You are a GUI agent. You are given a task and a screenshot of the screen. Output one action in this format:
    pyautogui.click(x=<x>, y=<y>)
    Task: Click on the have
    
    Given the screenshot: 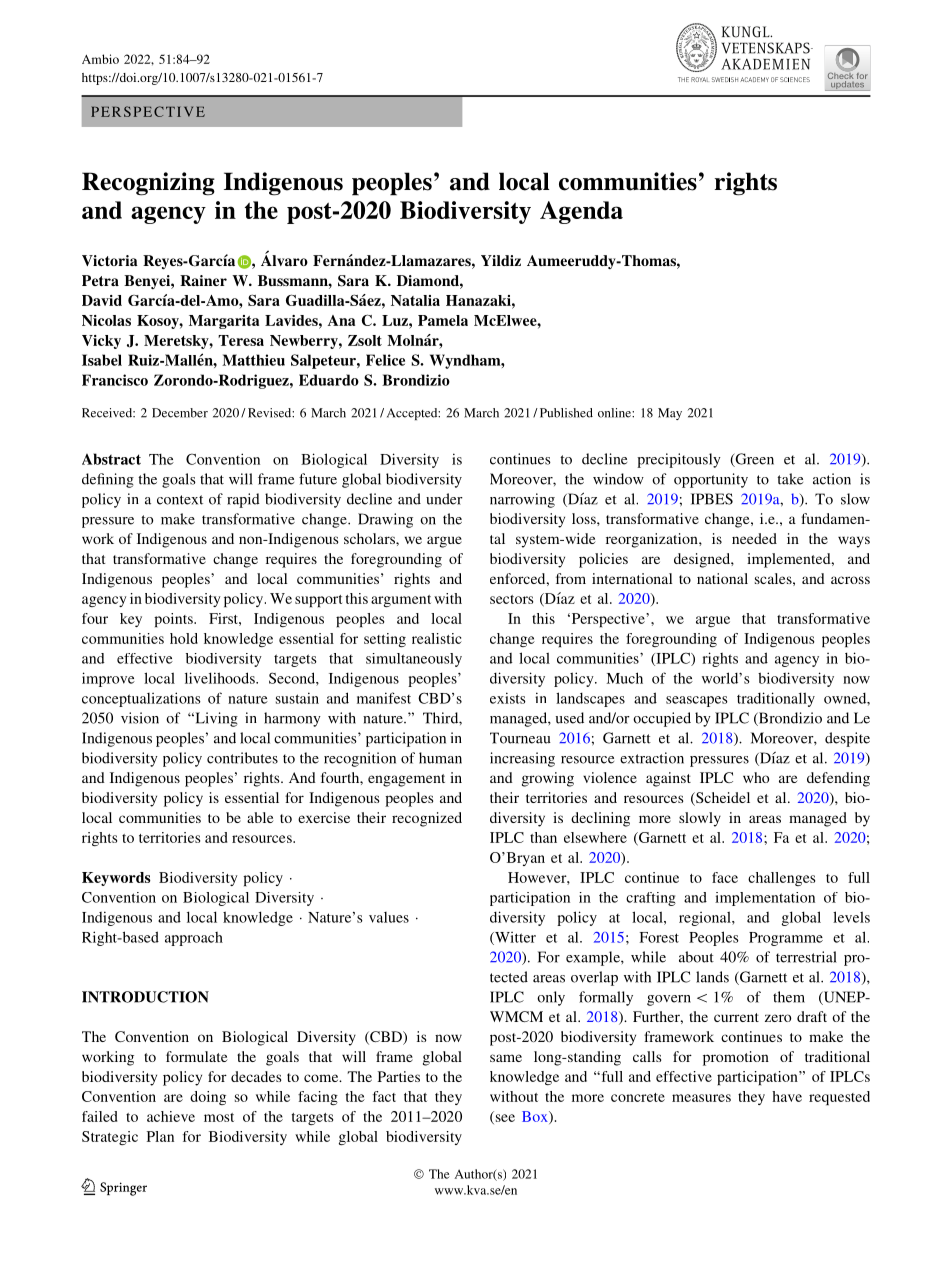 What is the action you would take?
    pyautogui.click(x=787, y=1096)
